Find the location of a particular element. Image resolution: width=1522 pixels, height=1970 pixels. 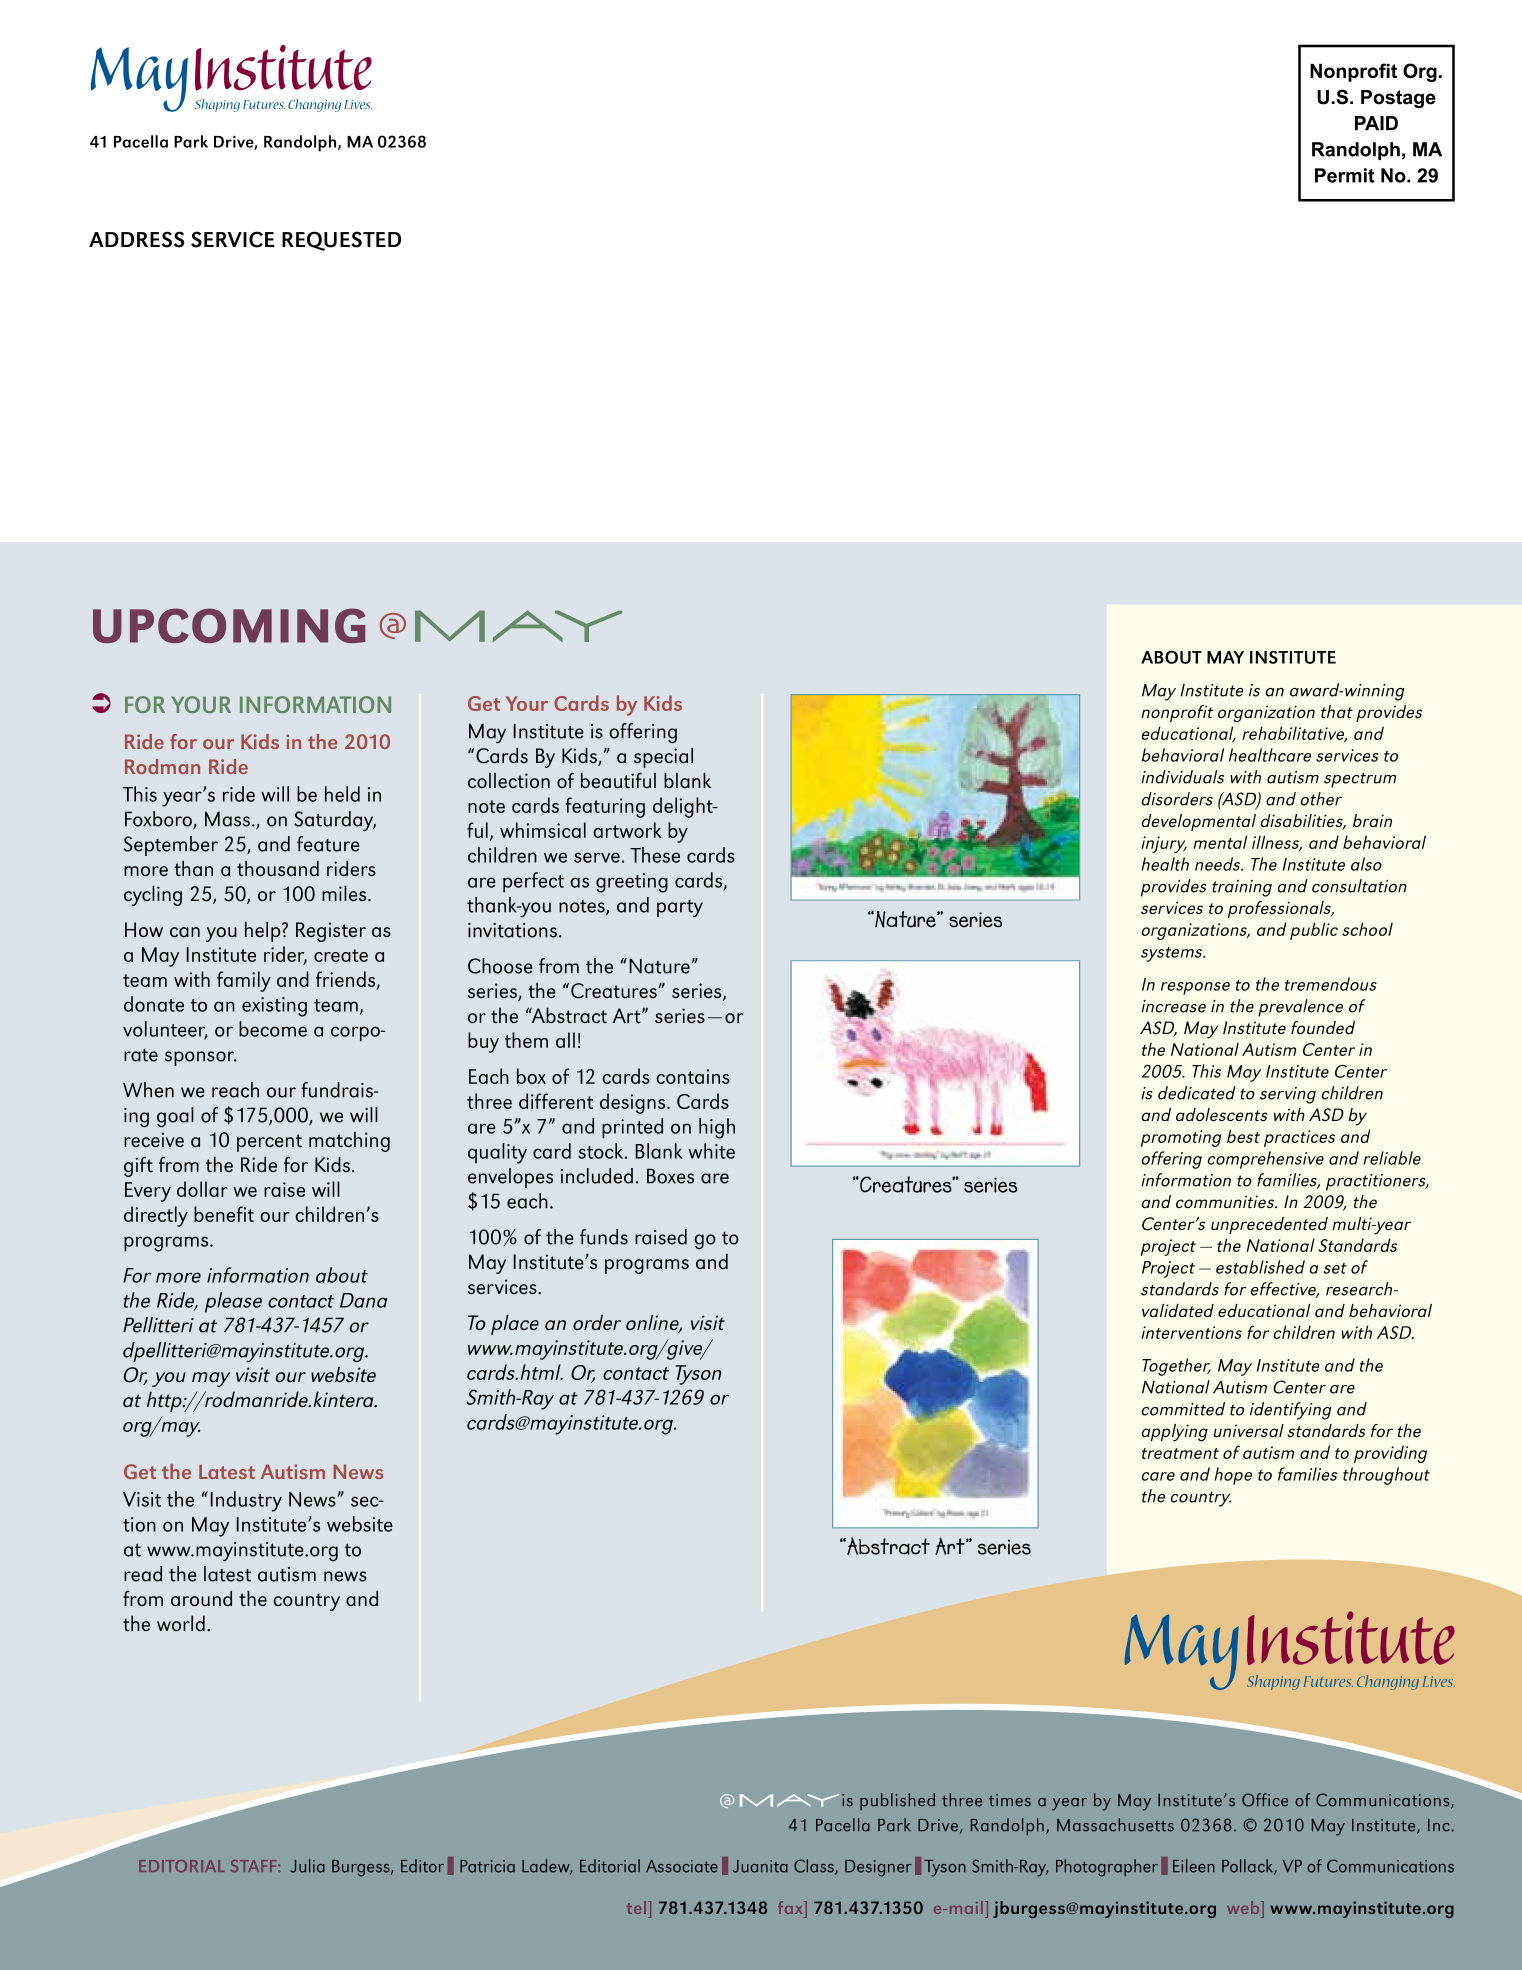

become is located at coordinates (273, 1029).
